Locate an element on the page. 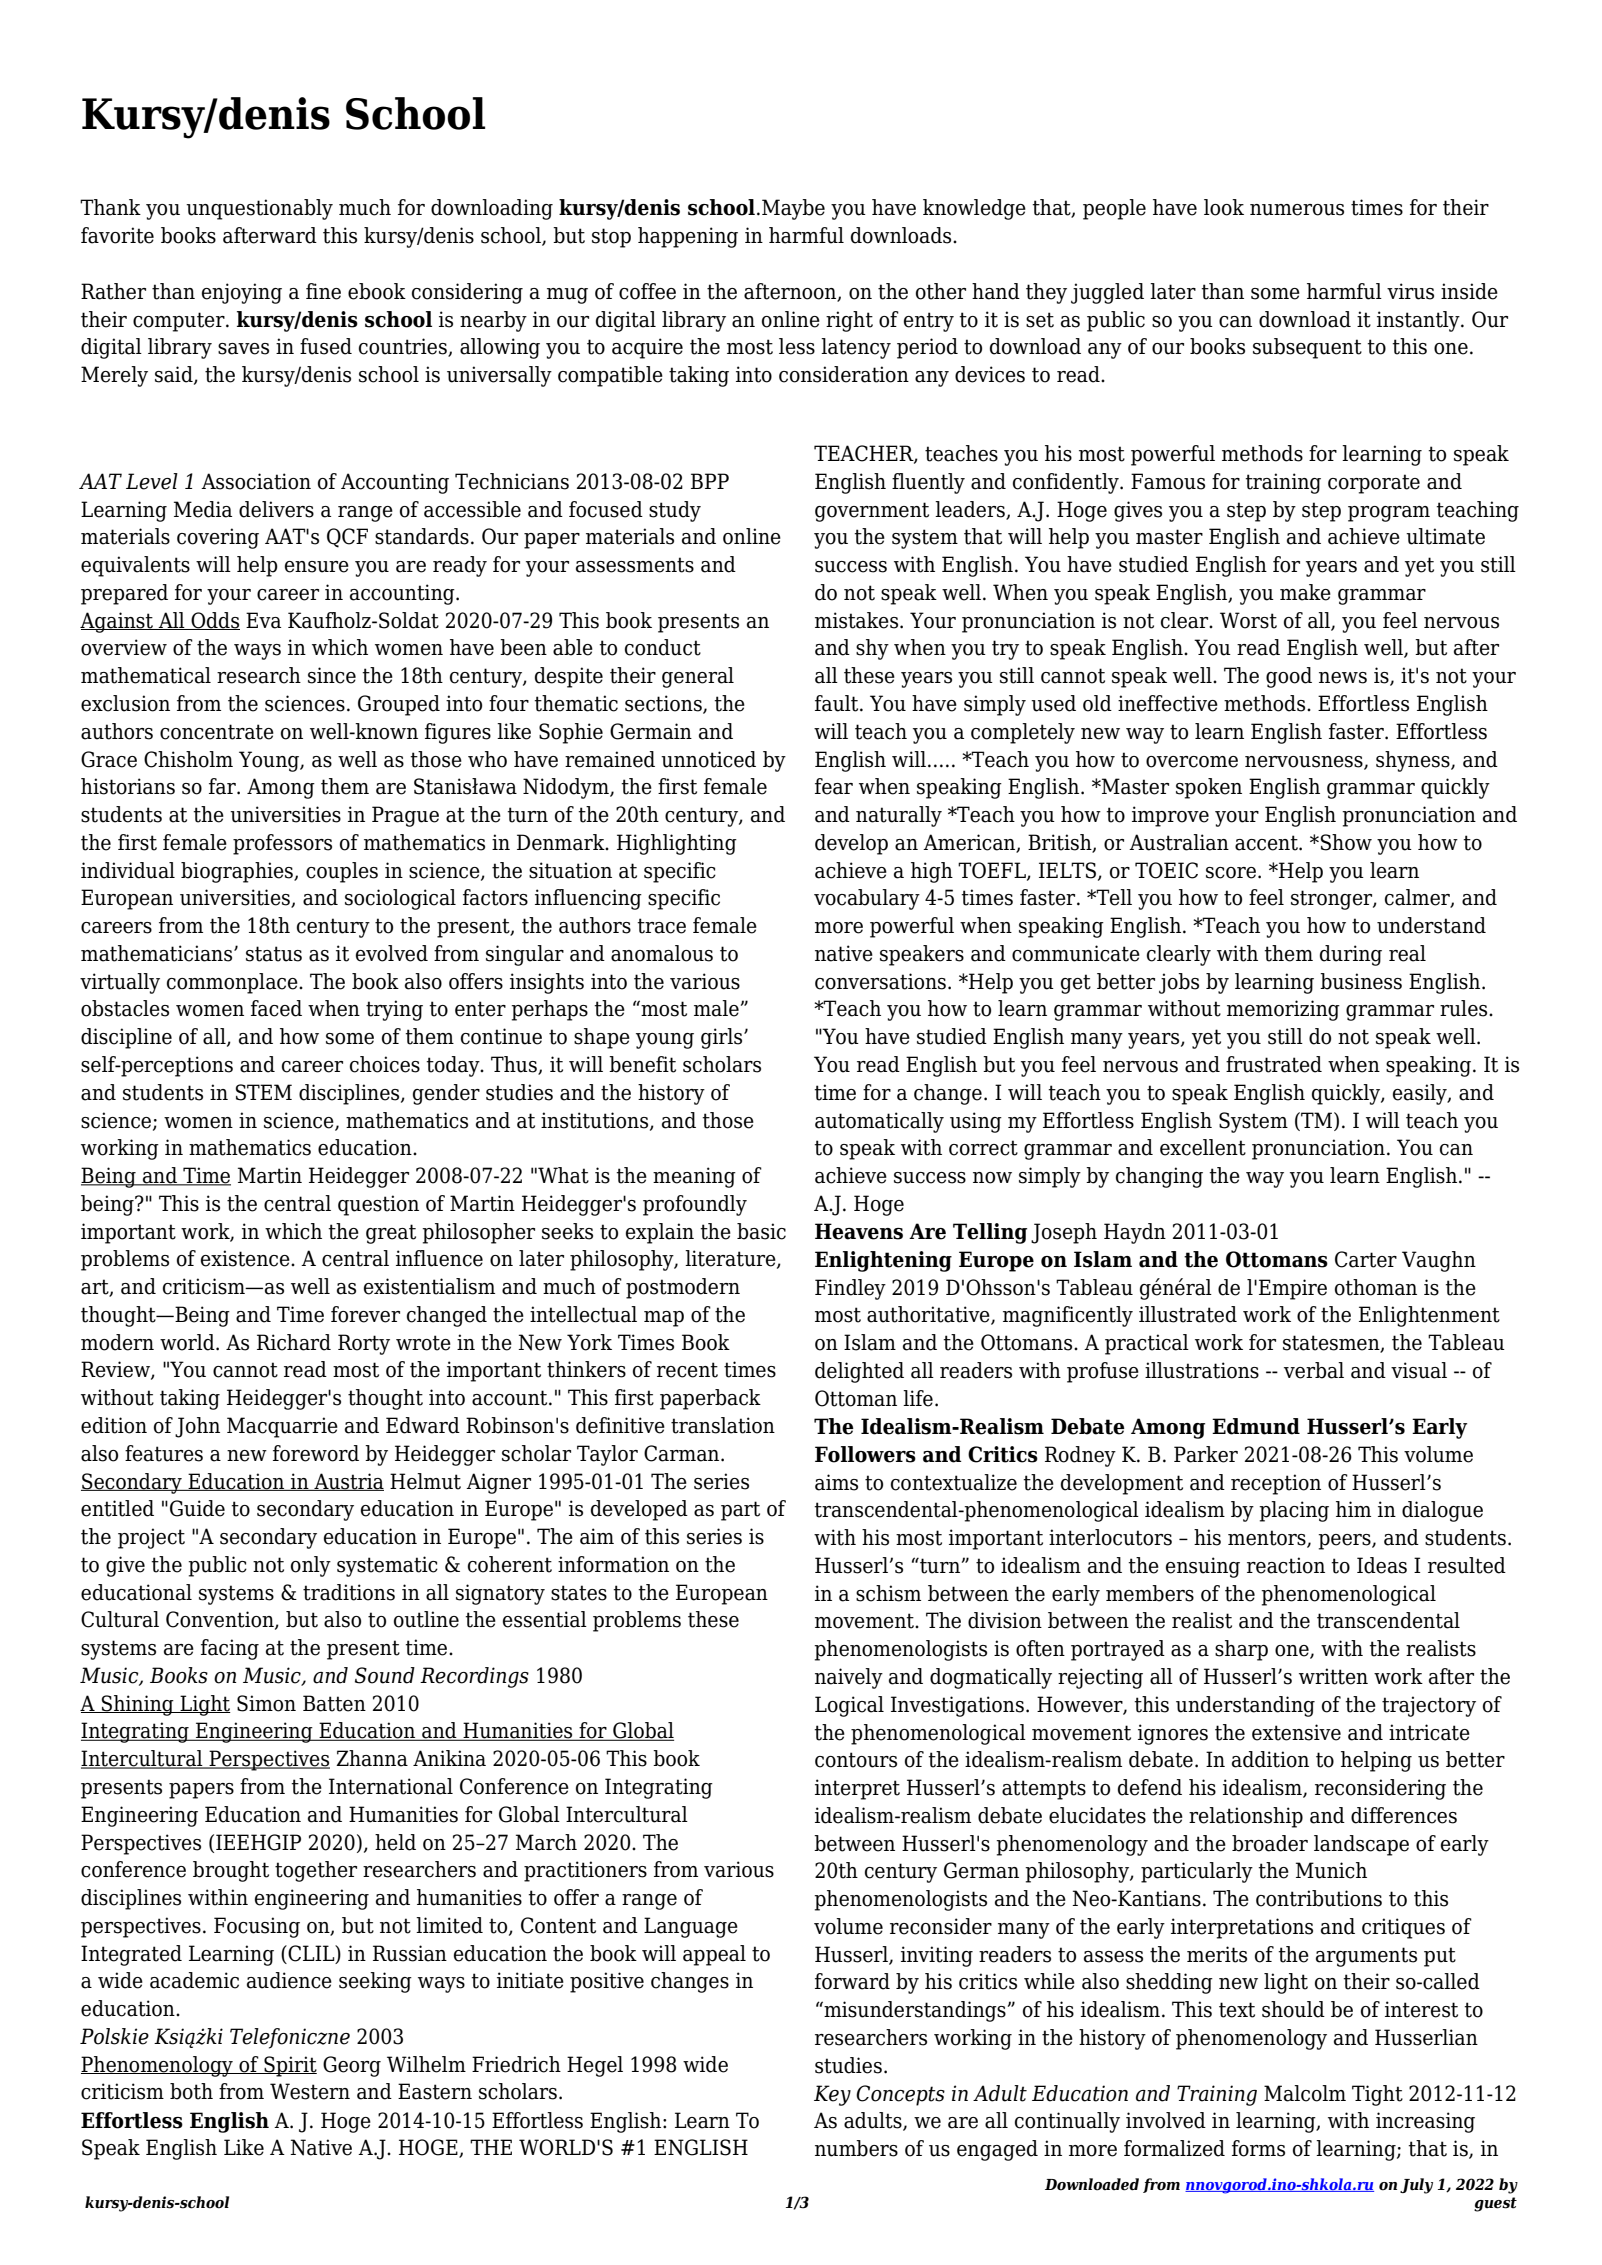 This image has width=1602, height=2265. Eva is located at coordinates (263, 620).
